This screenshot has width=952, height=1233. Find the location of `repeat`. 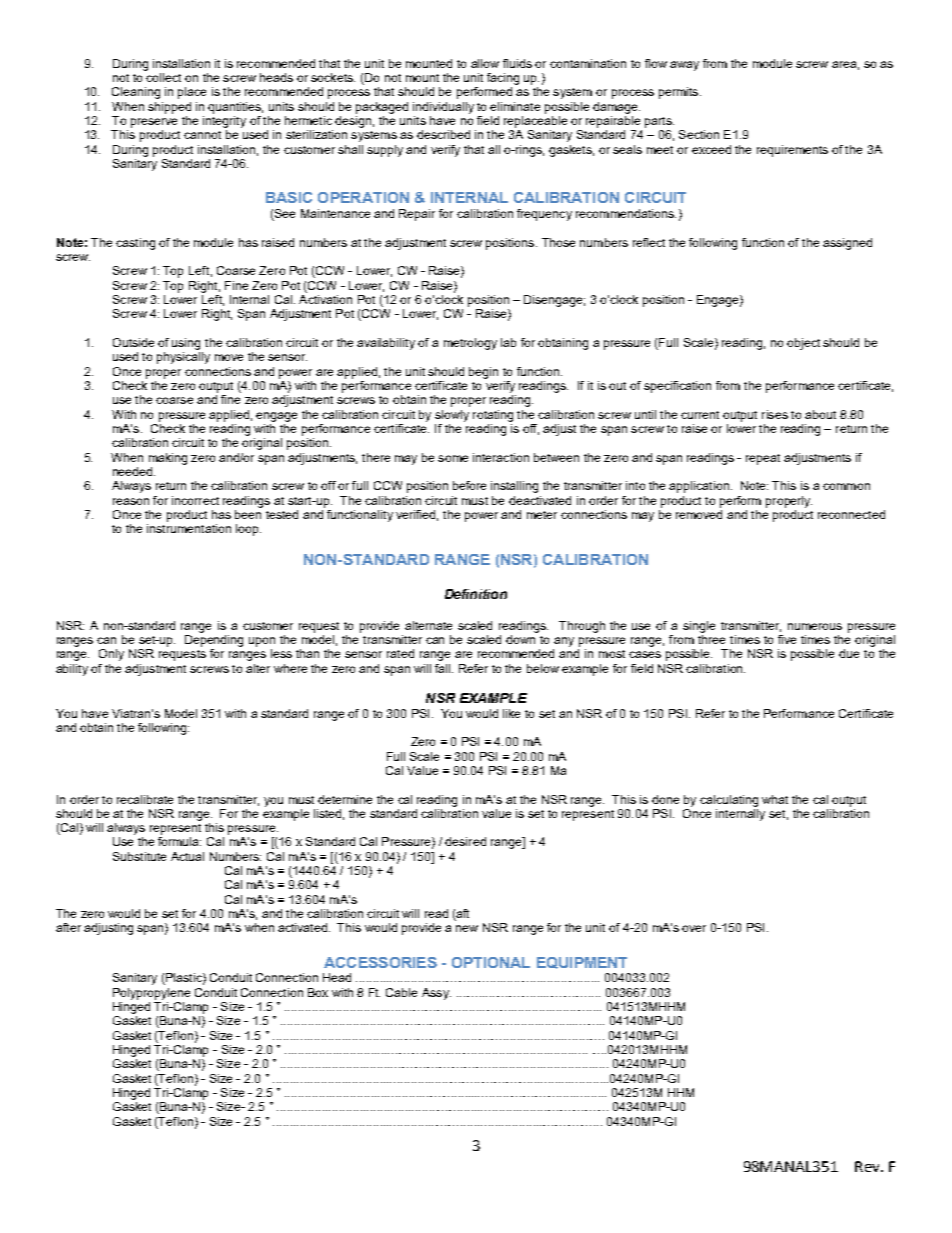

repeat is located at coordinates (763, 459).
